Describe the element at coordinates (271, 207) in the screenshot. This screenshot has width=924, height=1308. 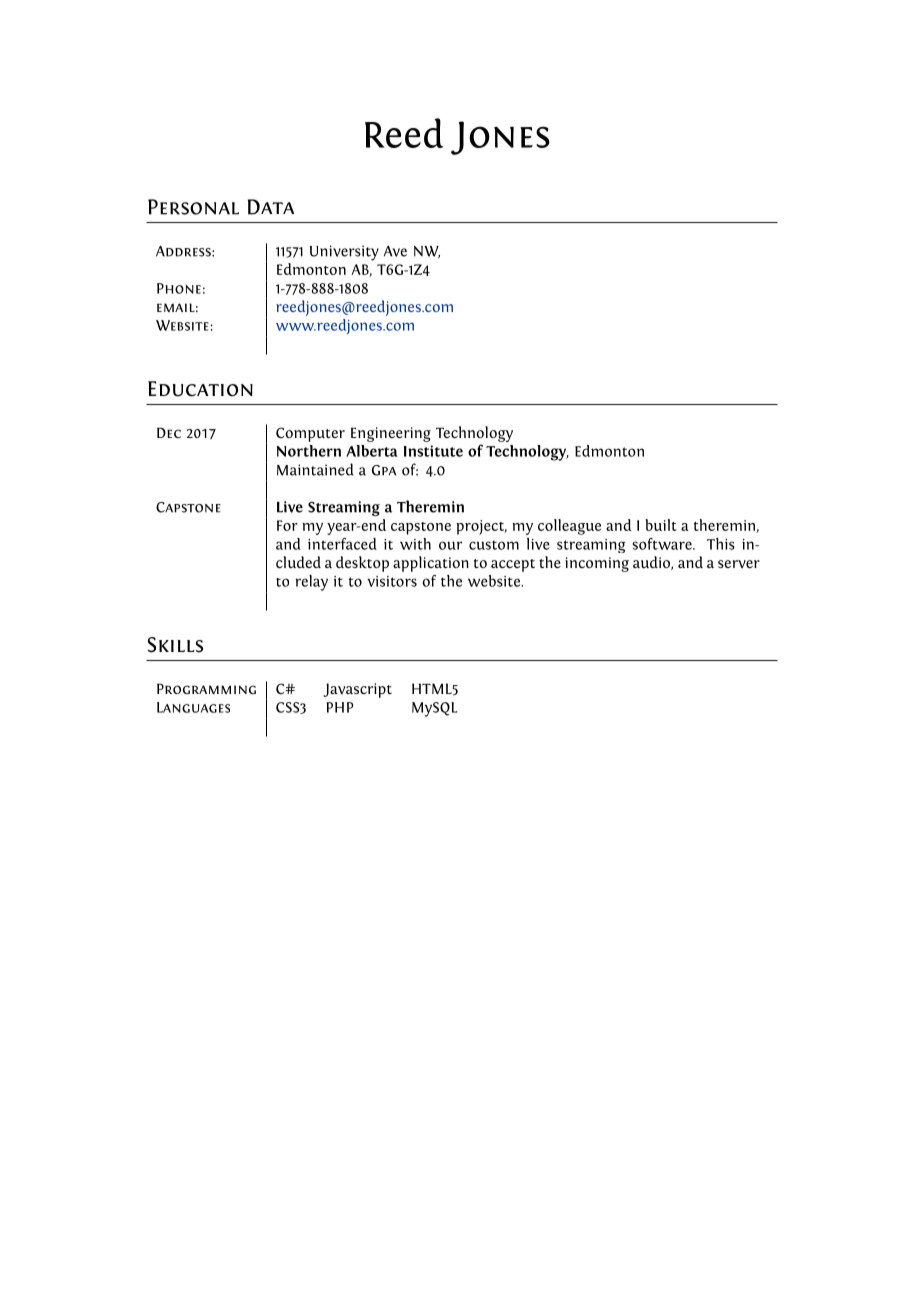
I see `Data` at that location.
